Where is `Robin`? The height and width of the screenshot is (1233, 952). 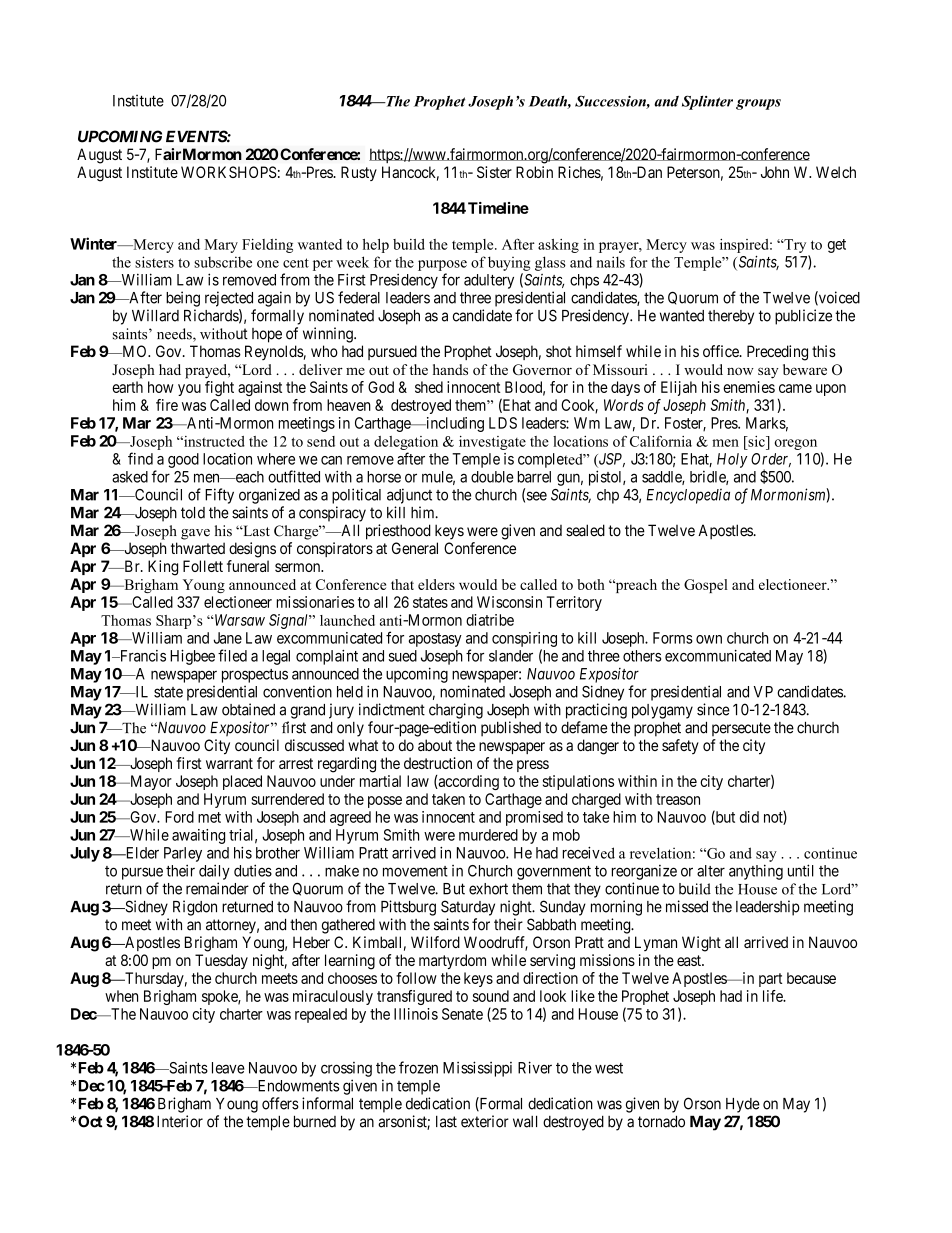
Robin is located at coordinates (534, 172).
